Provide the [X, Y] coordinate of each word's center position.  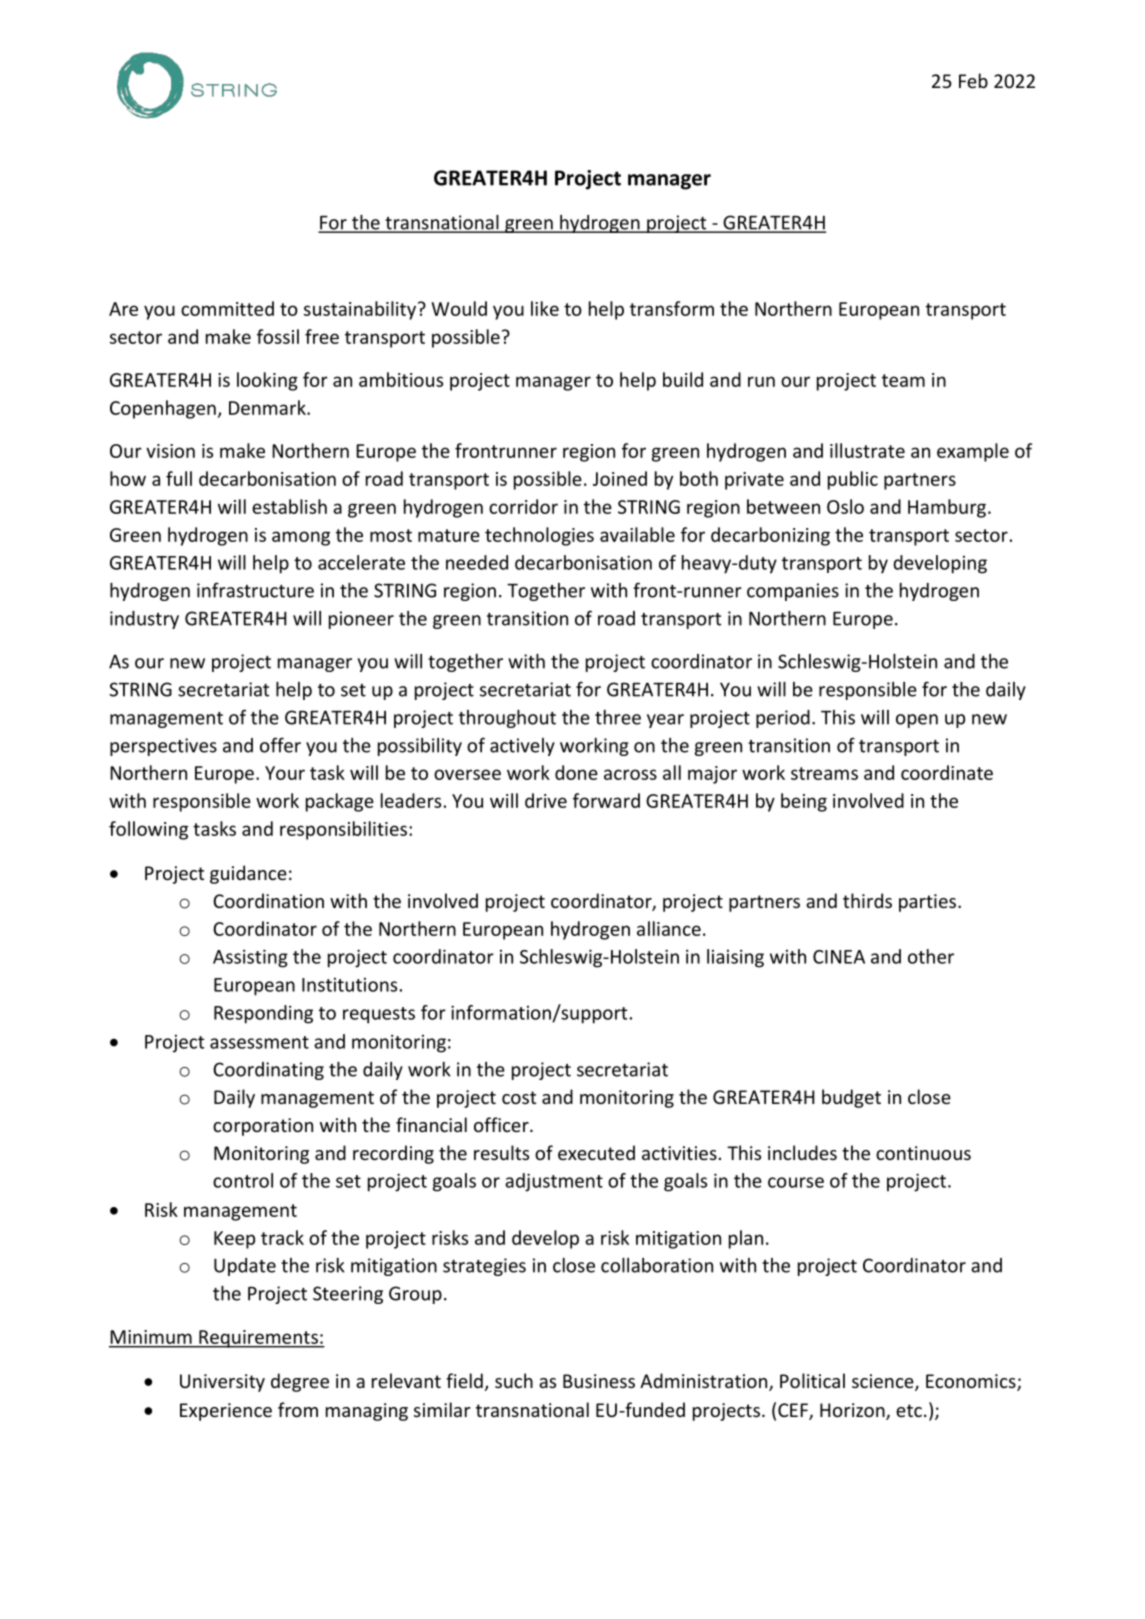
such [514, 1380]
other [931, 956]
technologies [539, 536]
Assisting [250, 958]
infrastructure [255, 590]
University [222, 1383]
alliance [669, 928]
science [884, 1382]
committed [227, 308]
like [545, 308]
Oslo [845, 506]
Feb [973, 80]
